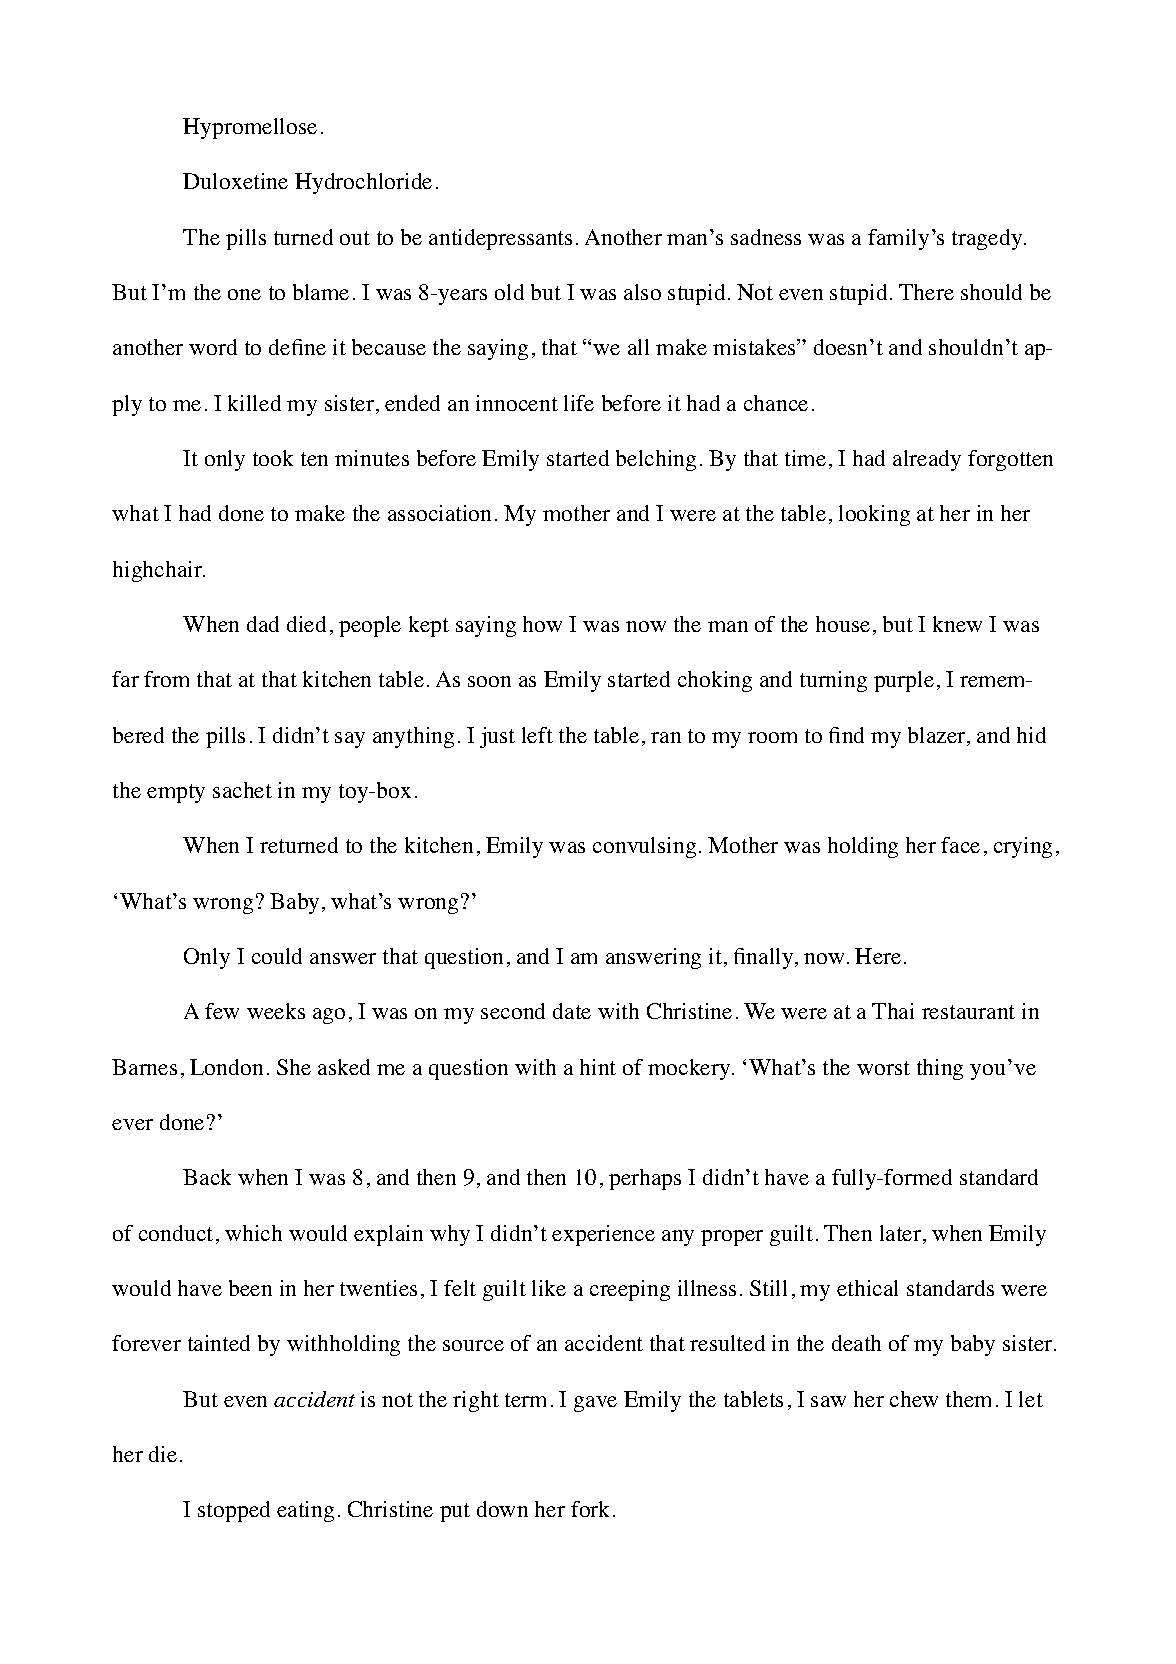 The image size is (1176, 1664). I want to click on Duloxetine, so click(235, 181).
